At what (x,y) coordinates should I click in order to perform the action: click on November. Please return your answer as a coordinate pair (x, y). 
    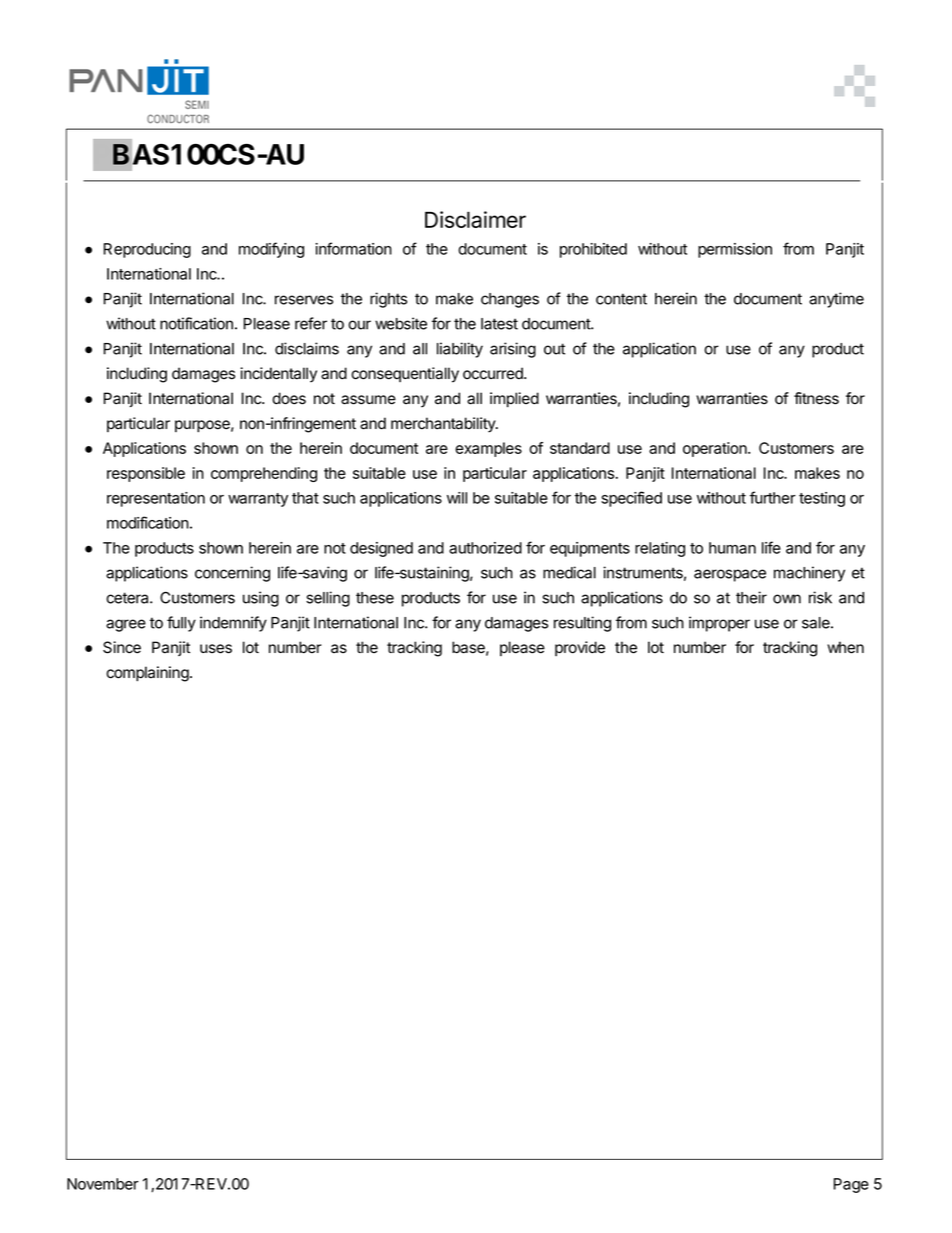
    Looking at the image, I should click on (103, 1184).
